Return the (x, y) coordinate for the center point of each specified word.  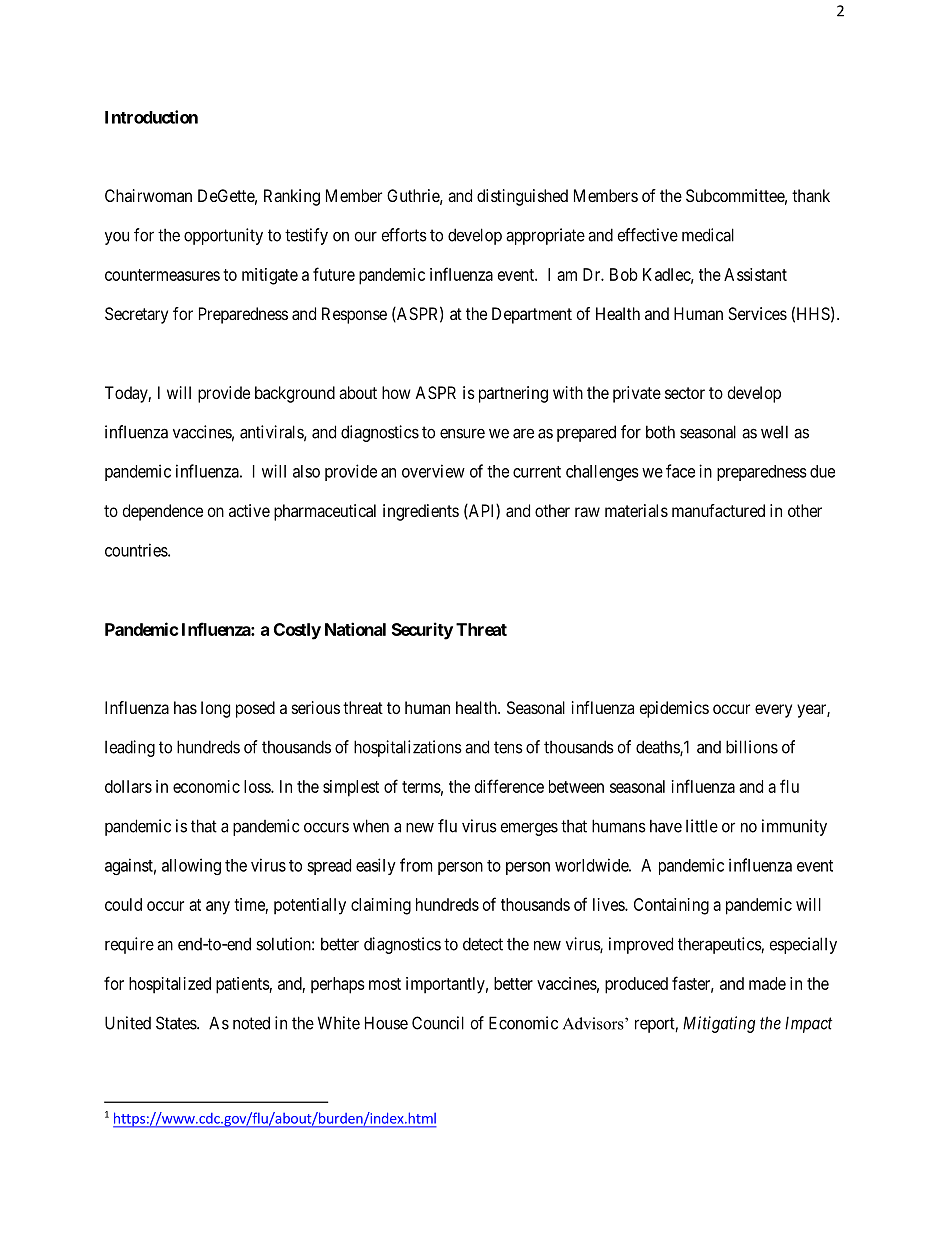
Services (757, 313)
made (767, 983)
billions (752, 747)
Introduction (151, 117)
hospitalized (170, 985)
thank (811, 195)
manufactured (718, 510)
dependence (163, 512)
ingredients (421, 512)
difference (509, 786)
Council (438, 1023)
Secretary (136, 315)
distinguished (522, 197)
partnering (513, 394)
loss (258, 786)
